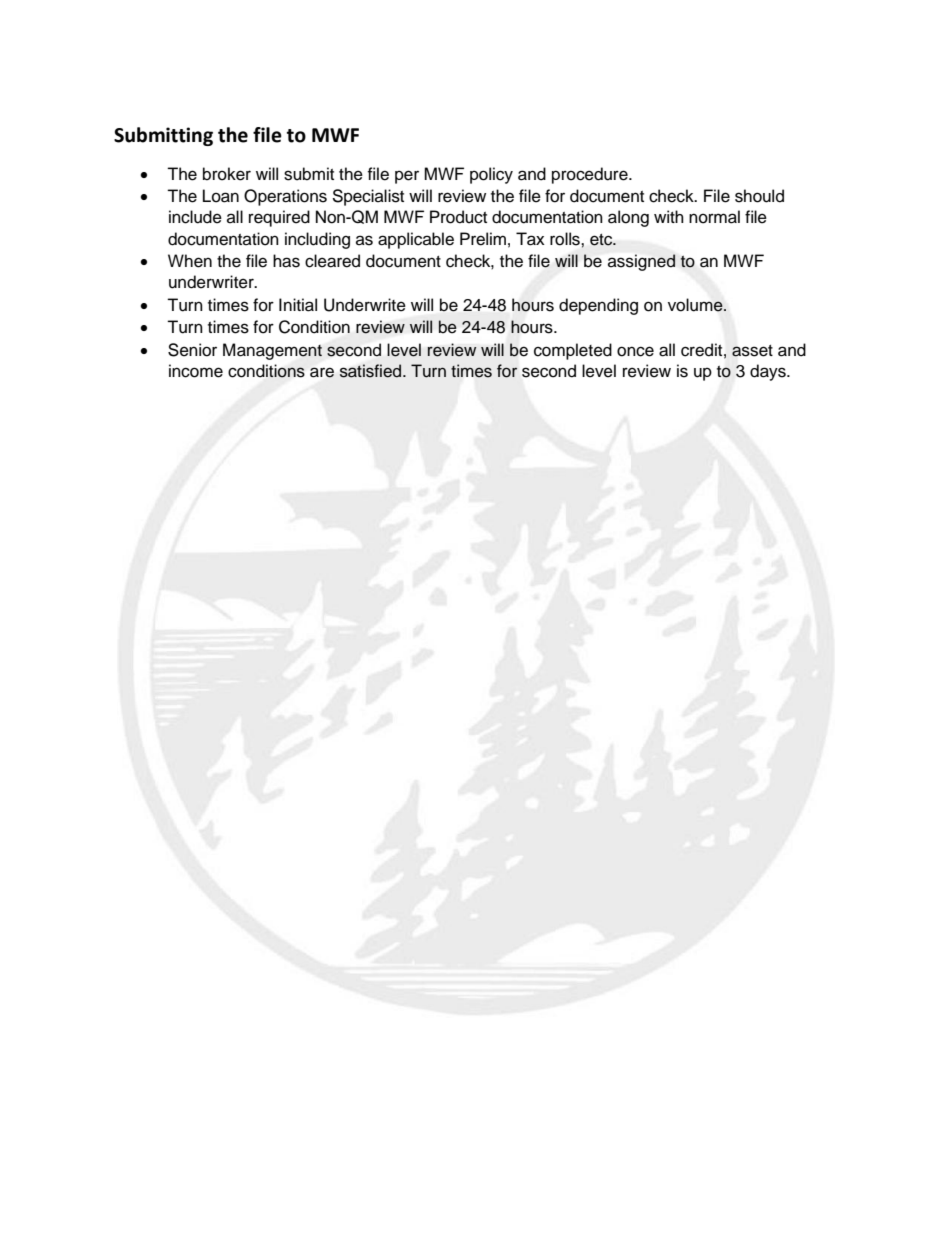  Describe the element at coordinates (641, 262) in the screenshot. I see `assigned` at that location.
